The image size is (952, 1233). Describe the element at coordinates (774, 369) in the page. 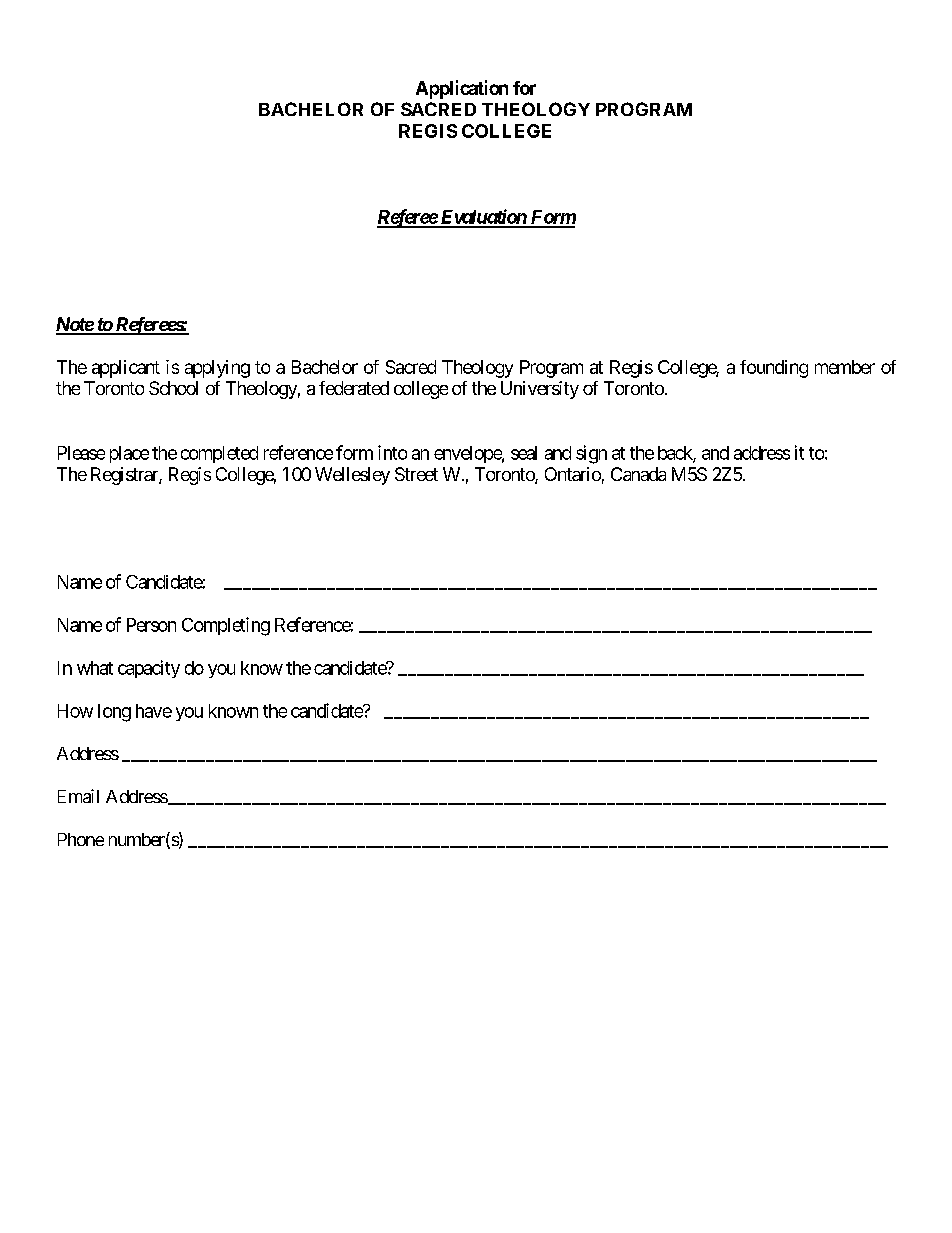

I see `founding` at that location.
